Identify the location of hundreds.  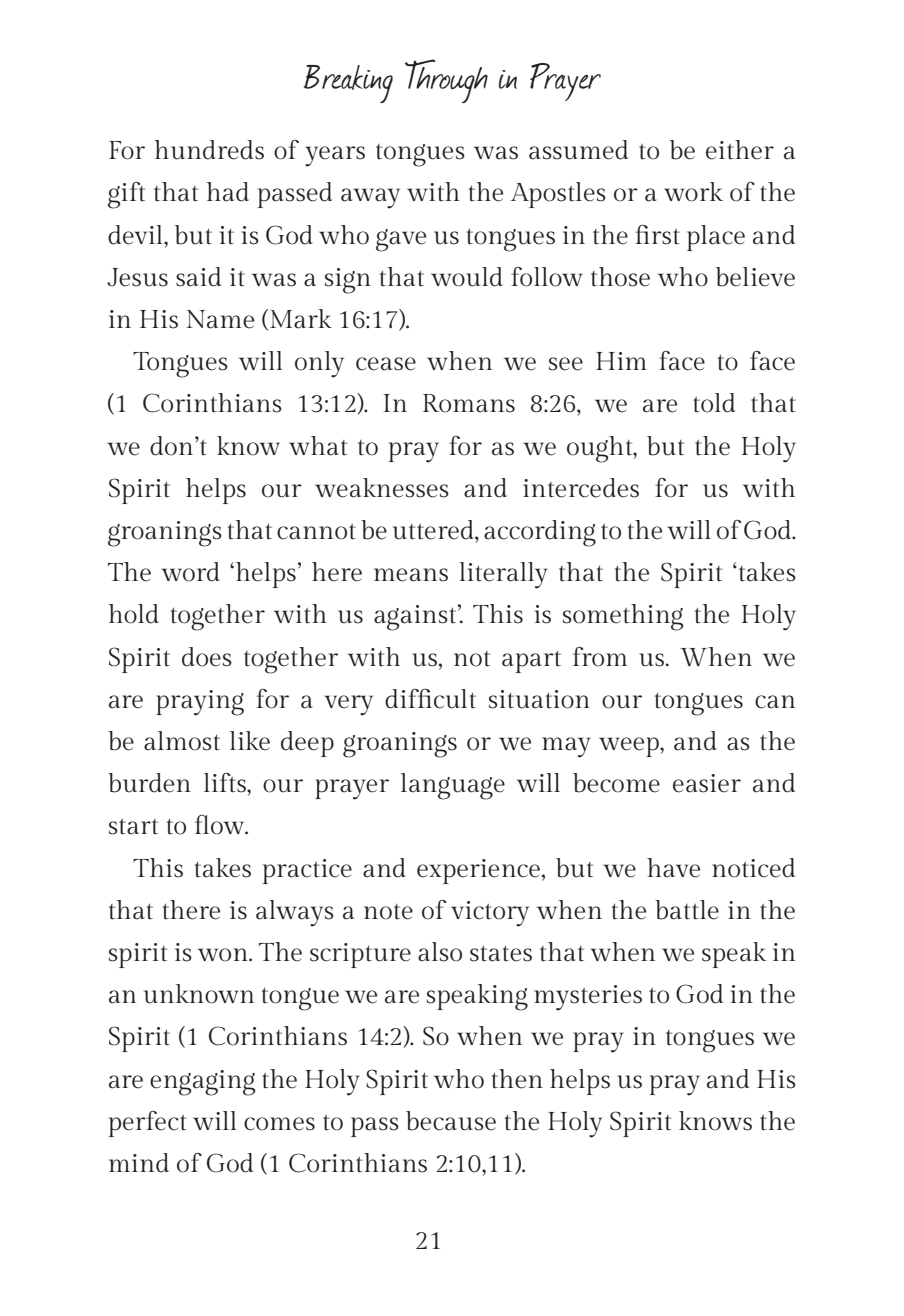
(209, 150).
